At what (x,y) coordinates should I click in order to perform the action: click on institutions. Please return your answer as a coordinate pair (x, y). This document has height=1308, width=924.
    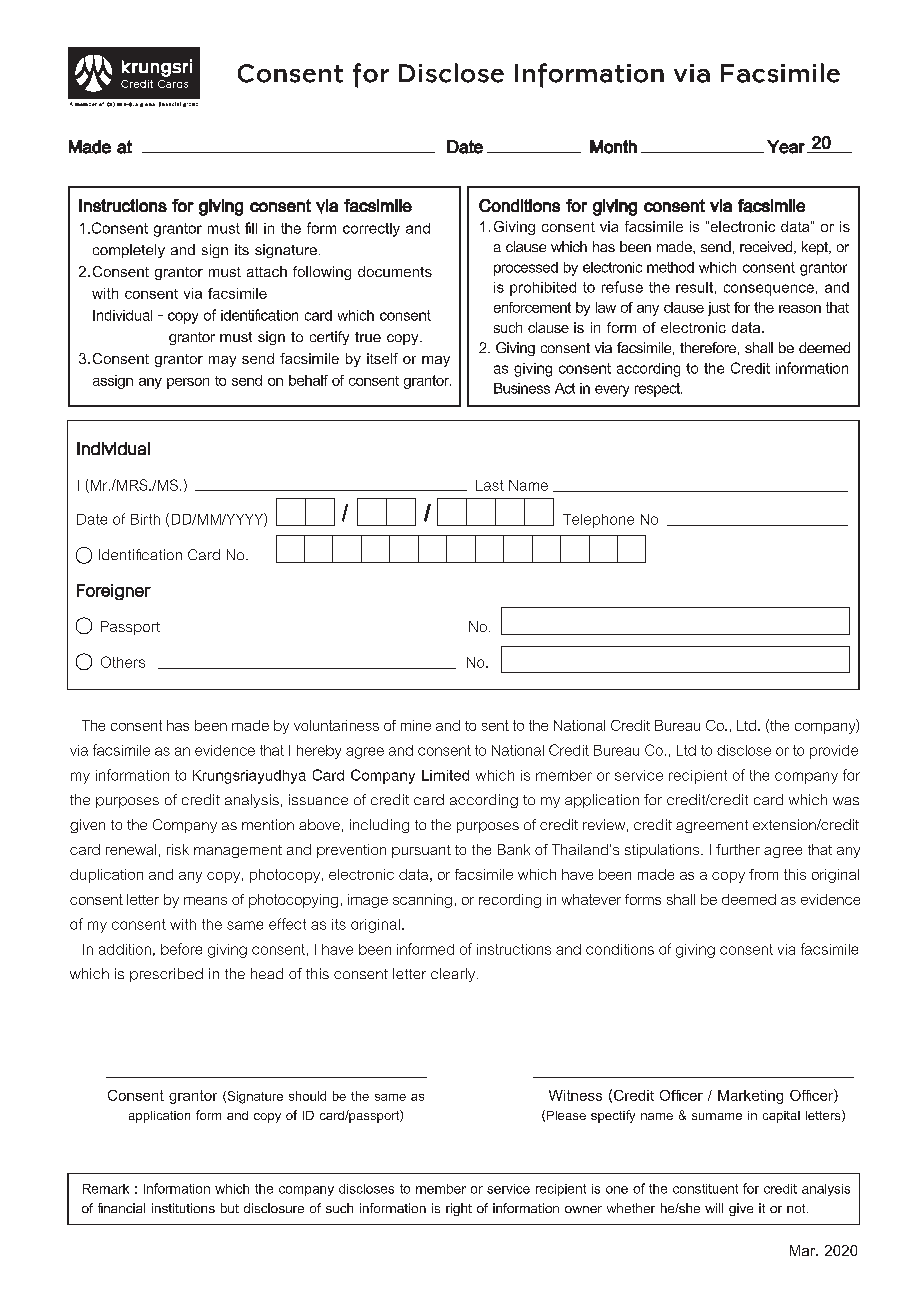
    Looking at the image, I should click on (183, 1208).
